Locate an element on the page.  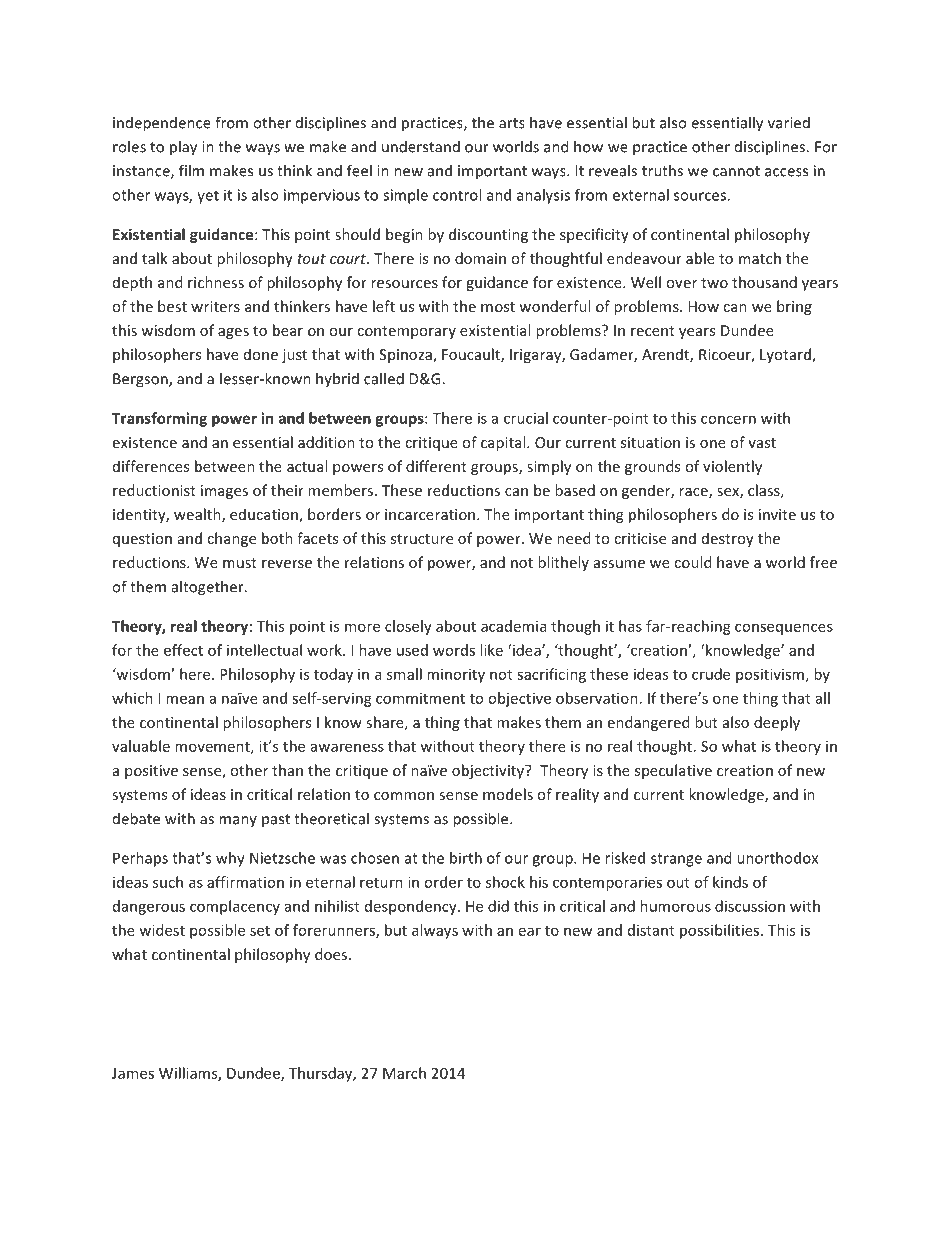
writers is located at coordinates (215, 306).
